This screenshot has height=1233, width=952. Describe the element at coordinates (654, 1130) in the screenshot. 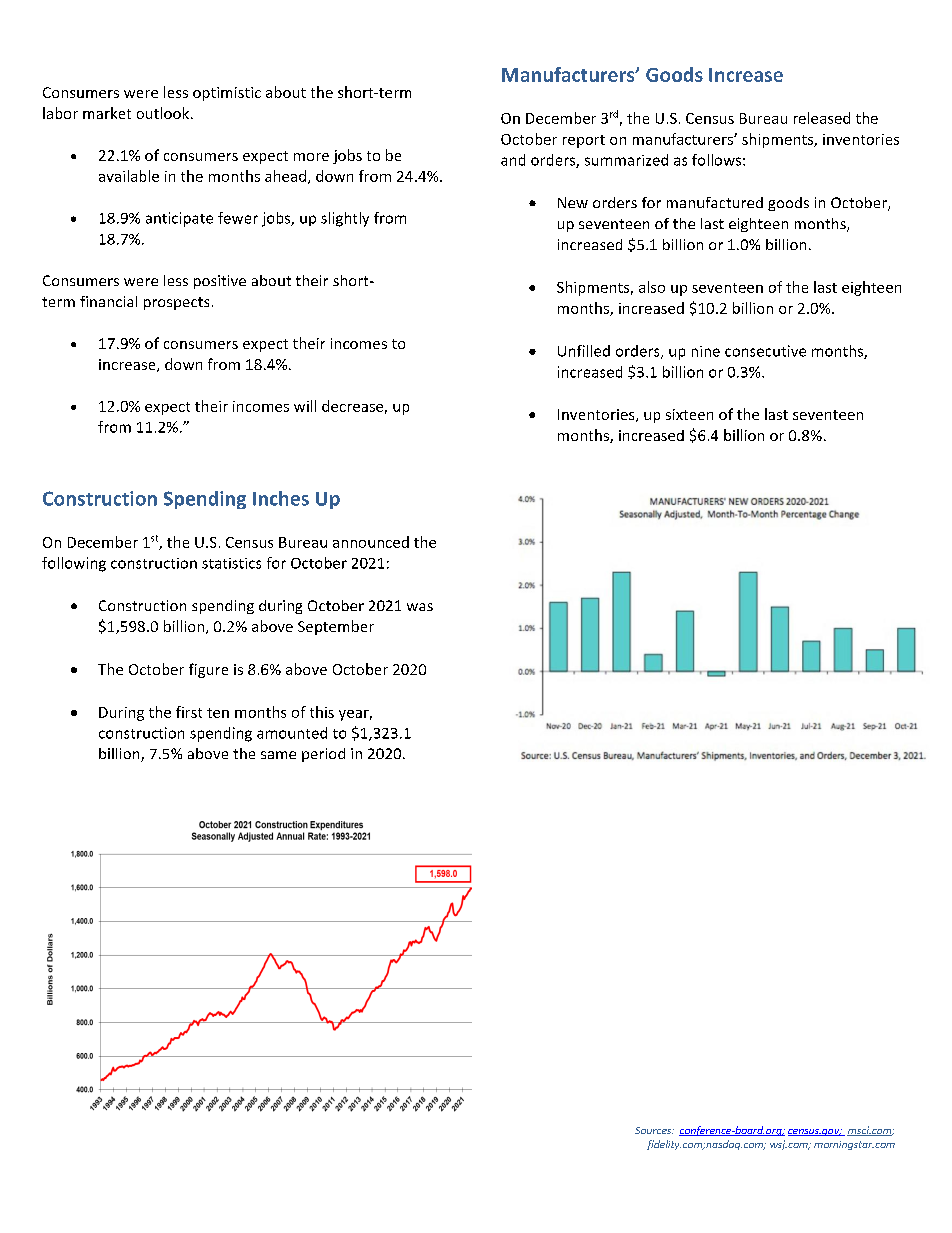

I see `Sources` at that location.
